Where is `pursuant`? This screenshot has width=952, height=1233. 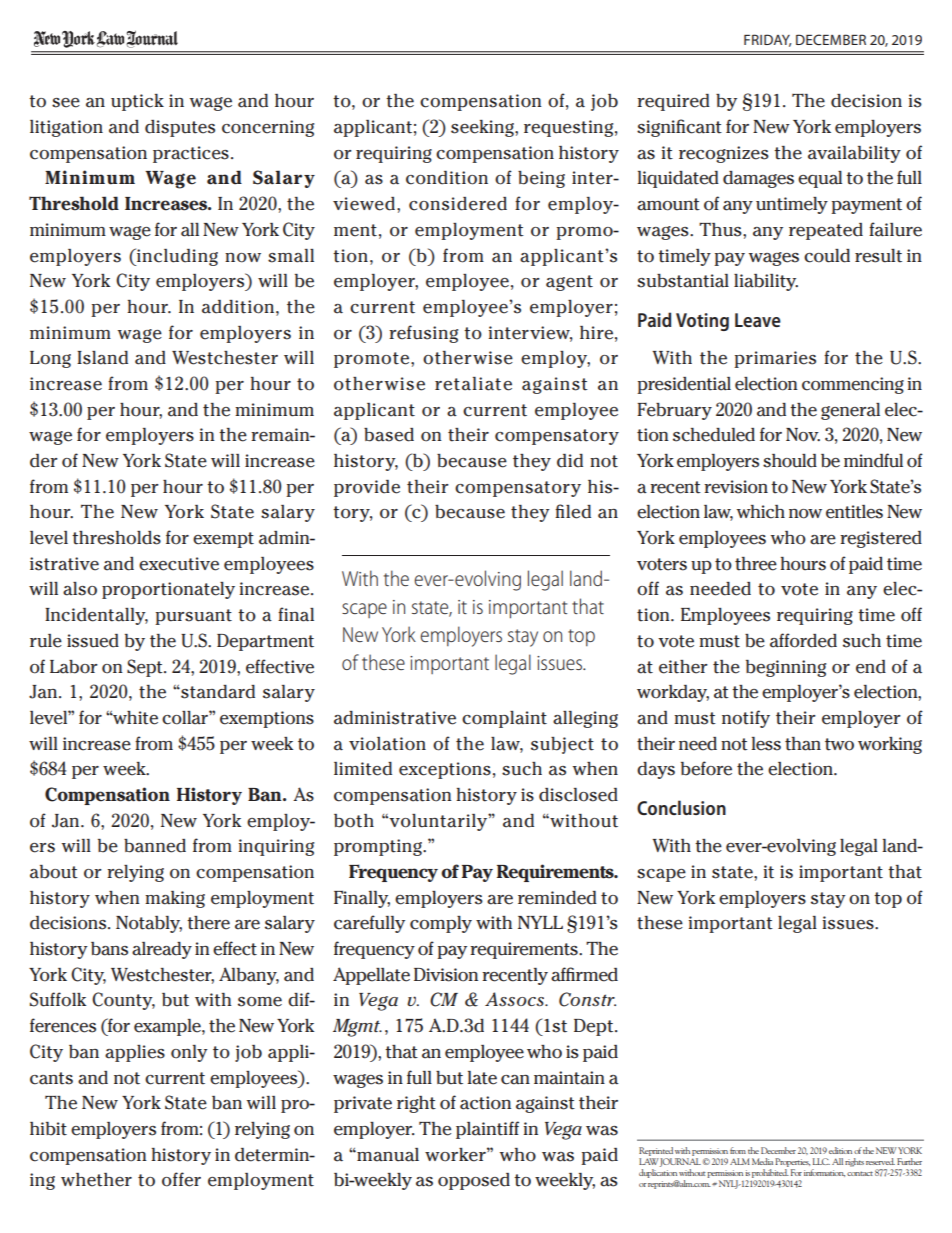
pursuant is located at coordinates (193, 617).
